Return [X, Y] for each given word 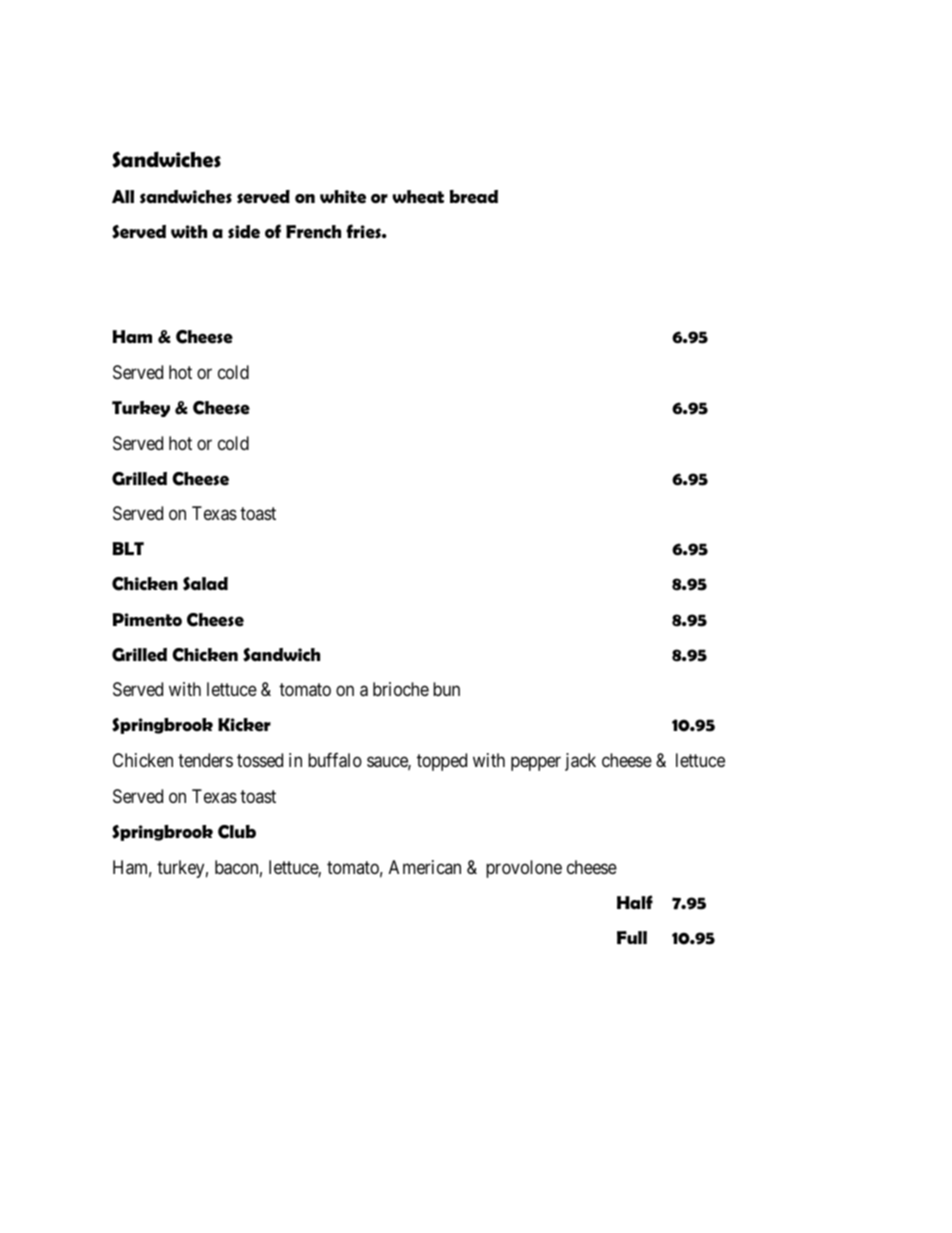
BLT [128, 548]
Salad [205, 584]
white [343, 197]
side [244, 232]
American [425, 867]
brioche [401, 689]
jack [580, 762]
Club [237, 832]
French [313, 232]
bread [474, 197]
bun [446, 689]
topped [442, 762]
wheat [418, 197]
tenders [205, 760]
